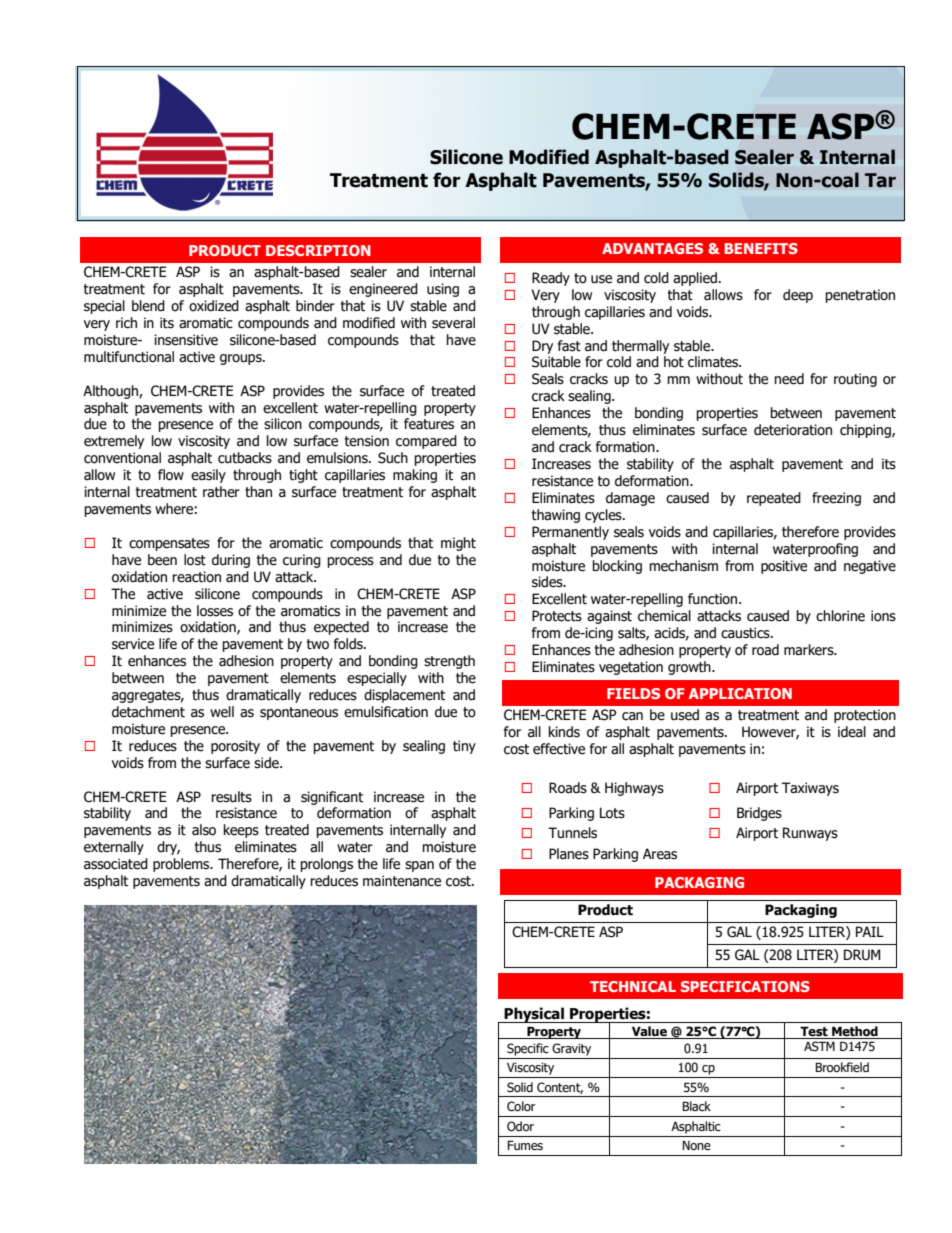 The height and width of the document is (1233, 952). Describe the element at coordinates (204, 830) in the document. I see `also` at that location.
